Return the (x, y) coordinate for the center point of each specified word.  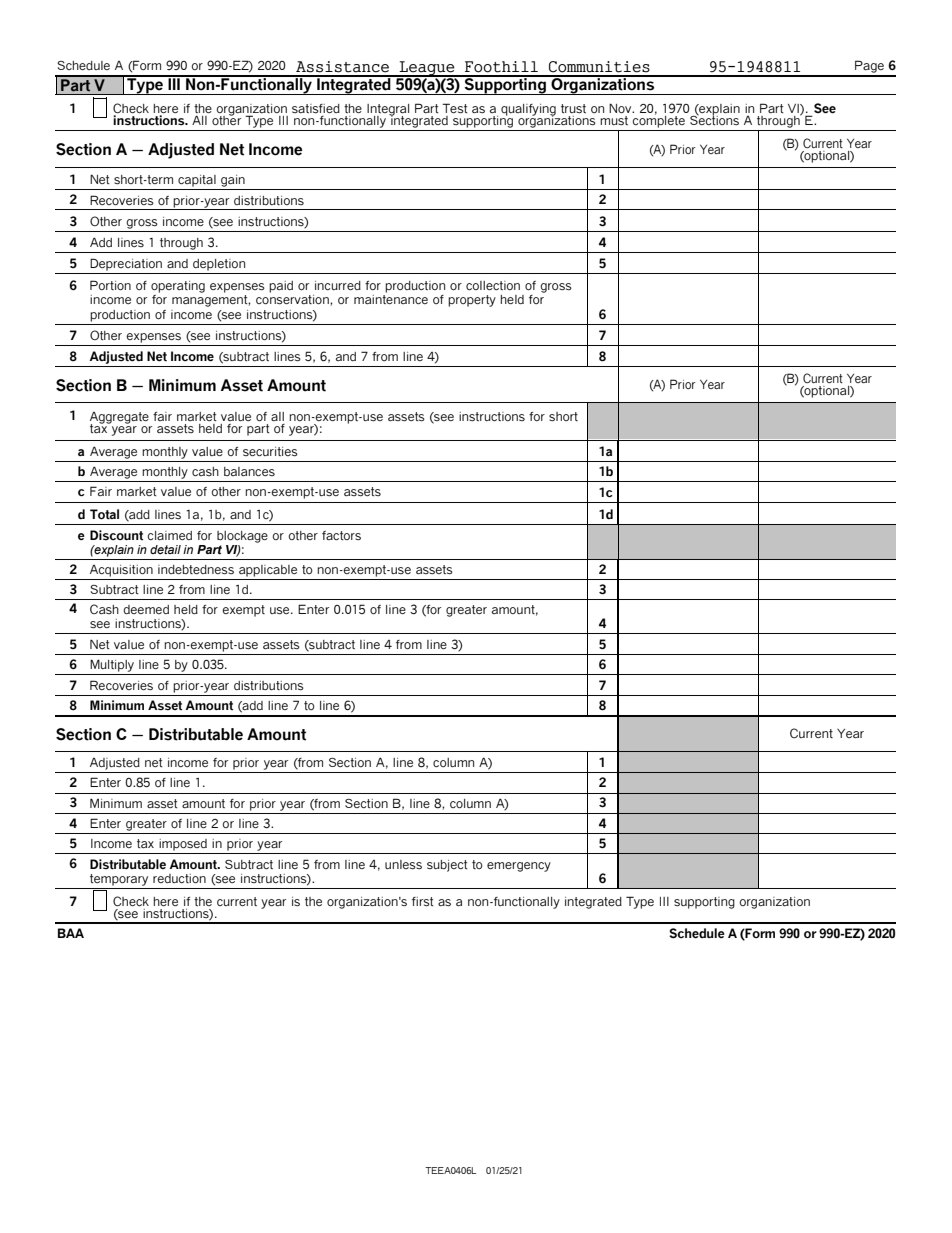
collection (493, 285)
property (472, 301)
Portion (110, 285)
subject (447, 866)
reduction (179, 878)
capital (197, 181)
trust (573, 109)
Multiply (112, 665)
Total (104, 514)
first (423, 901)
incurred (338, 285)
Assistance (342, 67)
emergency (519, 867)
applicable (268, 571)
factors (341, 536)
